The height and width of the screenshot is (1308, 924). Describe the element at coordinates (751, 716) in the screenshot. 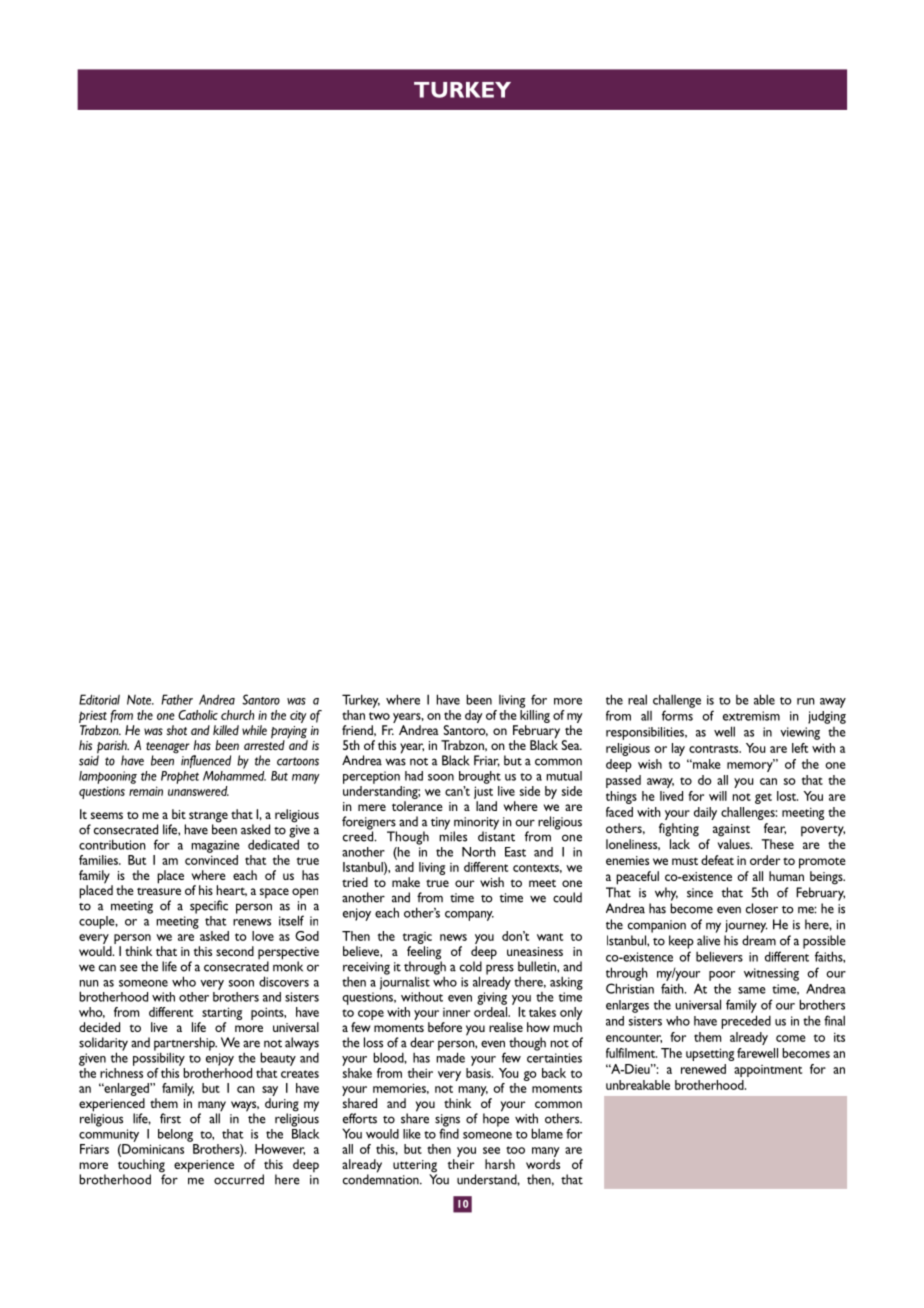

I see `extremism` at that location.
